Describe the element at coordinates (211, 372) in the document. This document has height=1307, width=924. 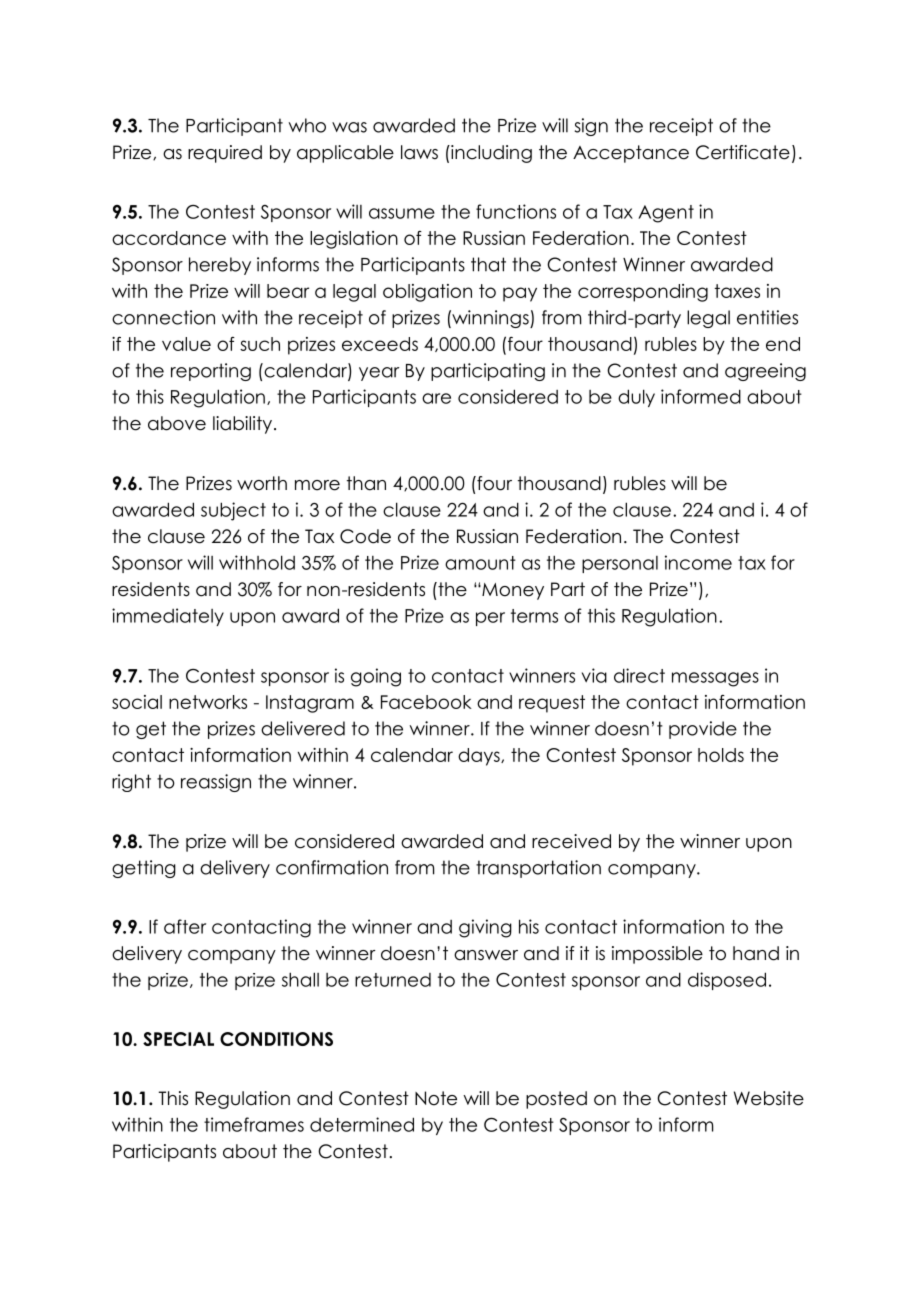
I see `reporting` at that location.
